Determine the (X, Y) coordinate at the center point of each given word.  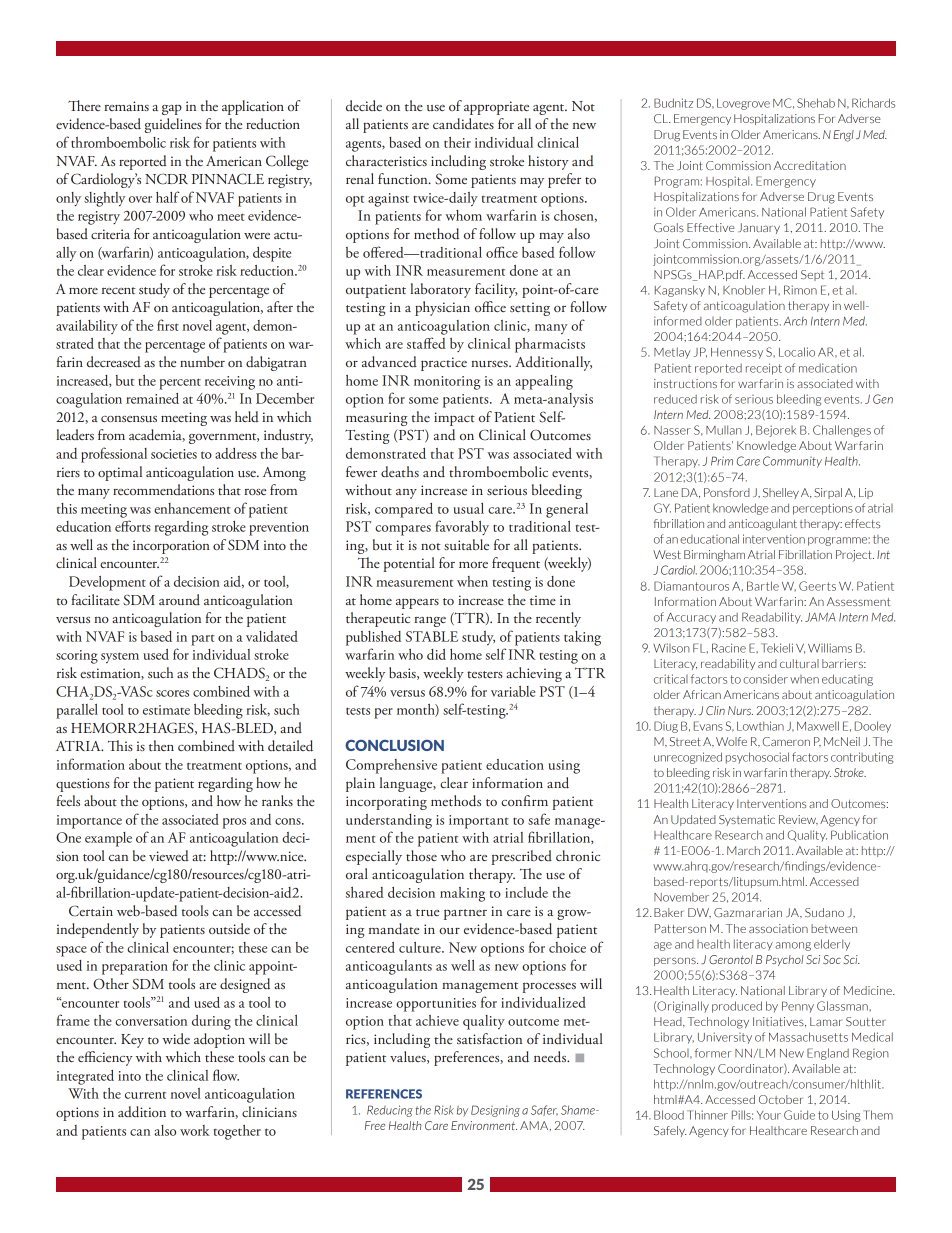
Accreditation (810, 165)
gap (172, 109)
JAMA (820, 617)
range (430, 622)
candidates (463, 124)
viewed (169, 855)
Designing (495, 1111)
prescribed (522, 857)
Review (798, 820)
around (179, 599)
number (202, 361)
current (145, 1095)
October (781, 1099)
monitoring (447, 383)
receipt (764, 369)
